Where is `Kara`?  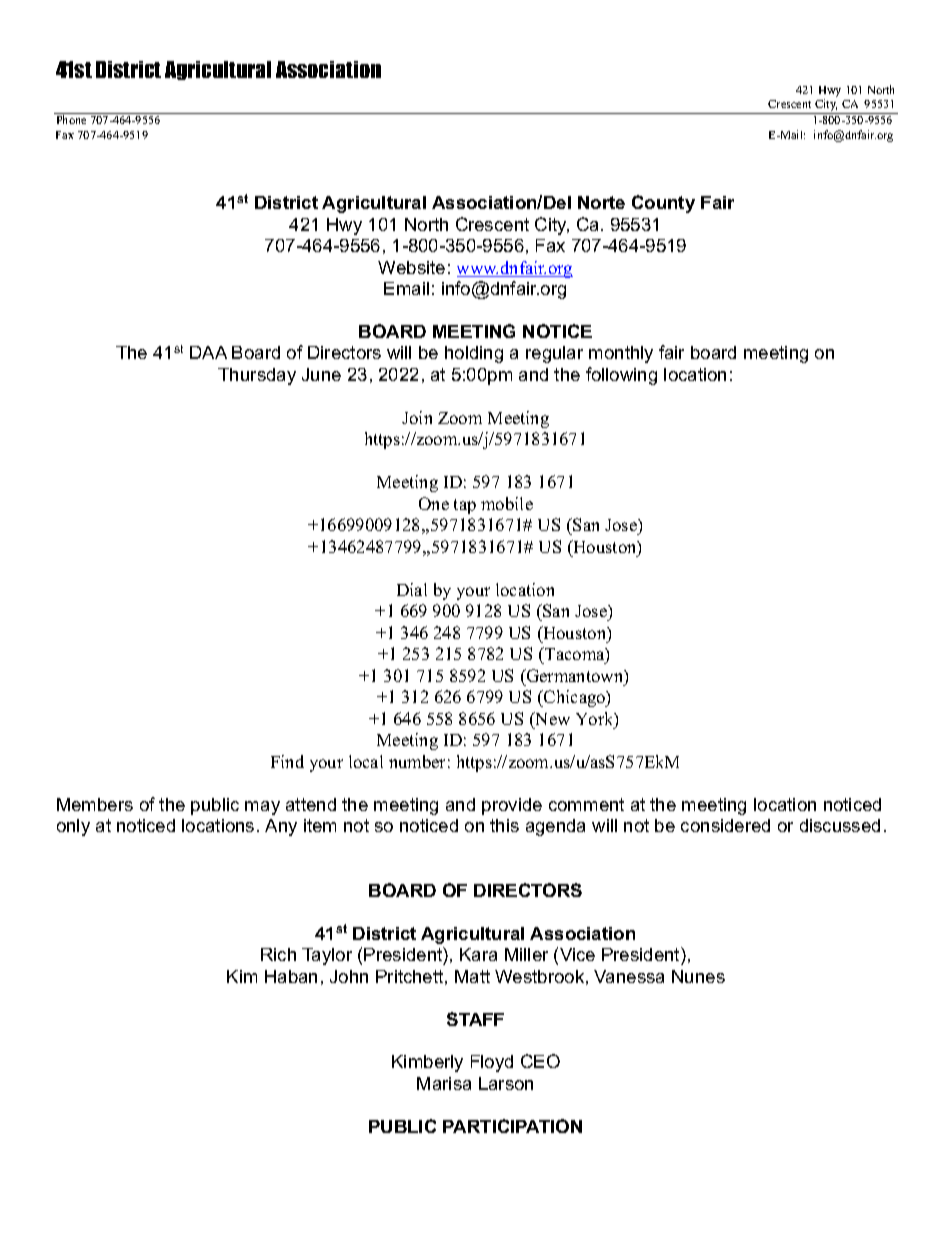 Kara is located at coordinates (478, 954).
